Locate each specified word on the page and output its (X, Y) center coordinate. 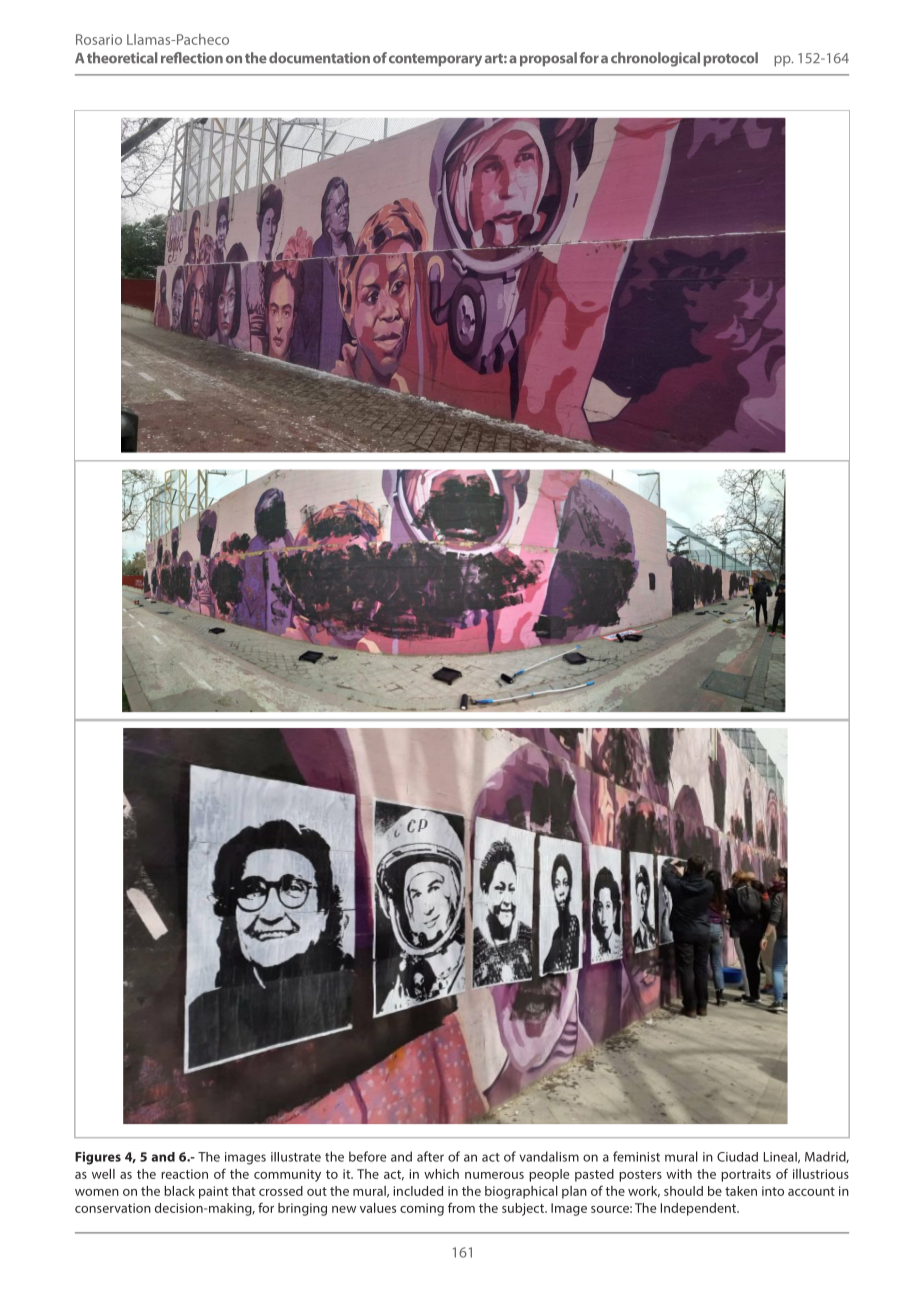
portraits (746, 1175)
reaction (184, 1174)
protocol (730, 59)
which (441, 1174)
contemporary (435, 60)
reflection (192, 58)
